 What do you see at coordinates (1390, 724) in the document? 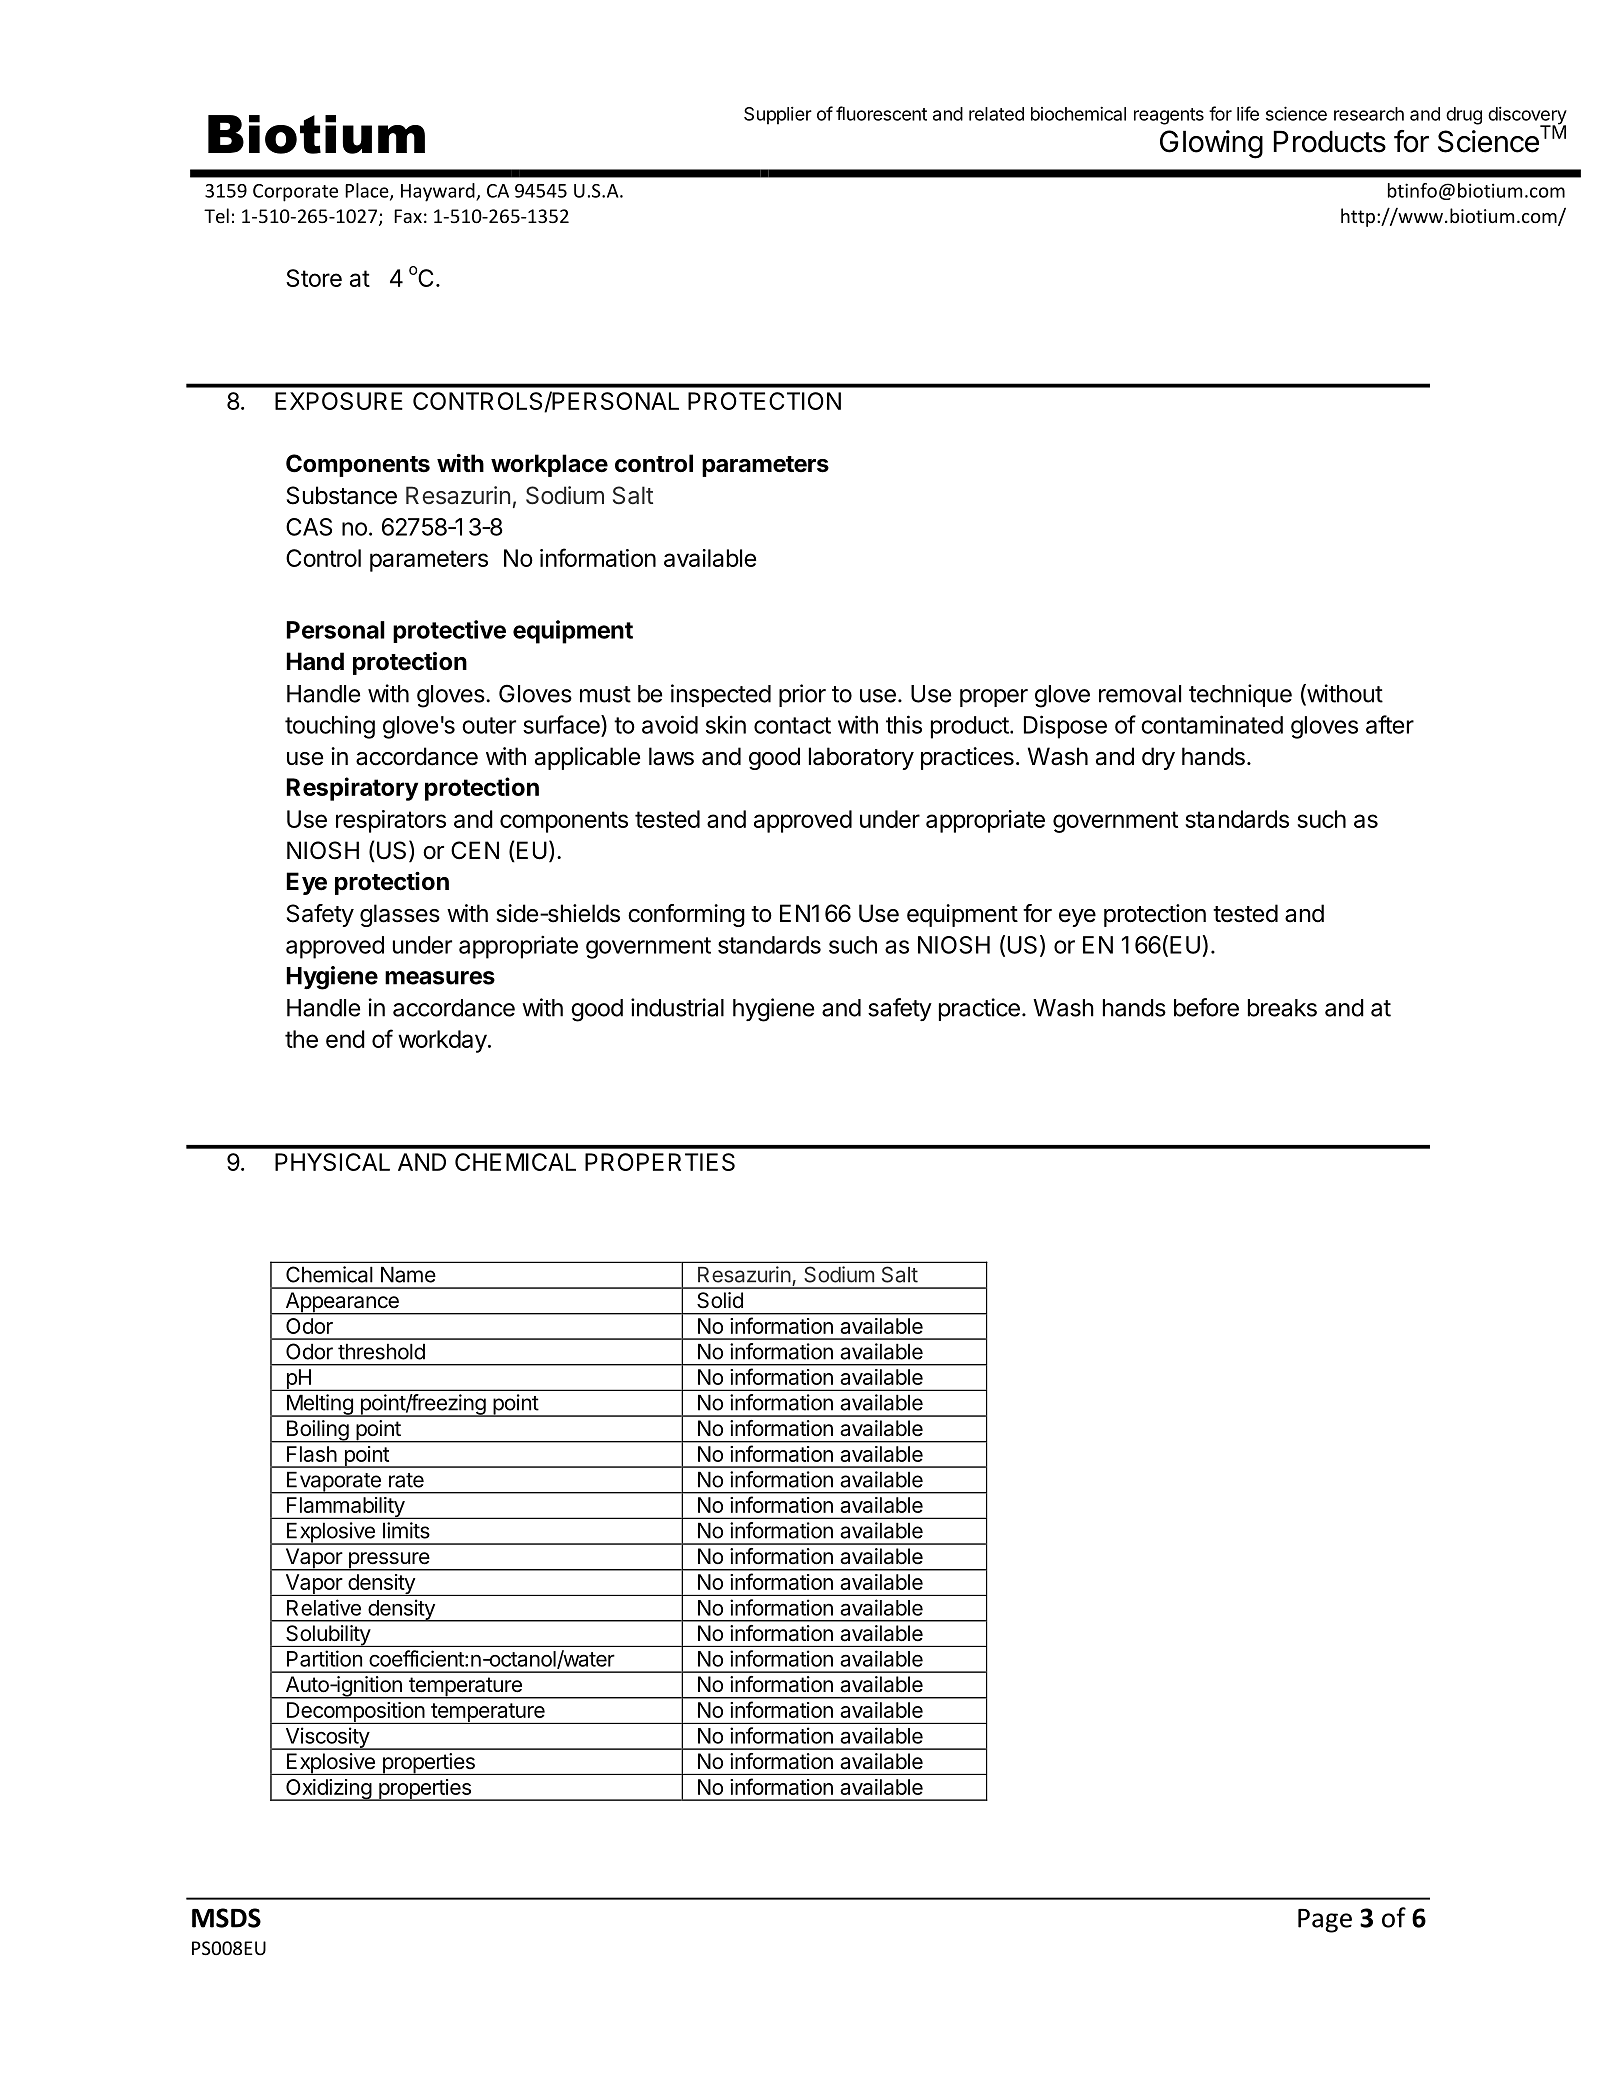
I see `after` at bounding box center [1390, 724].
